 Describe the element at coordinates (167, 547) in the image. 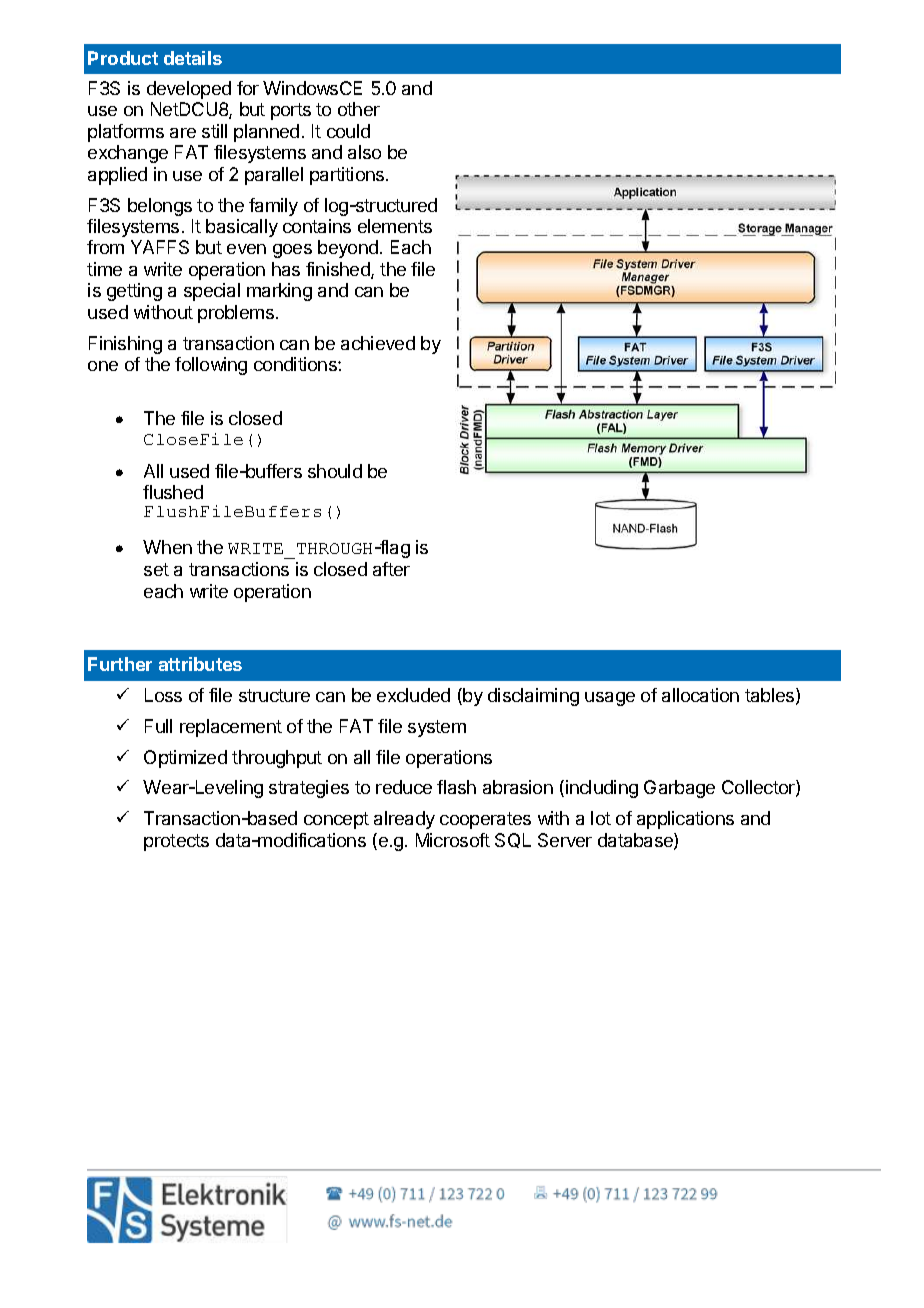

I see `When` at that location.
